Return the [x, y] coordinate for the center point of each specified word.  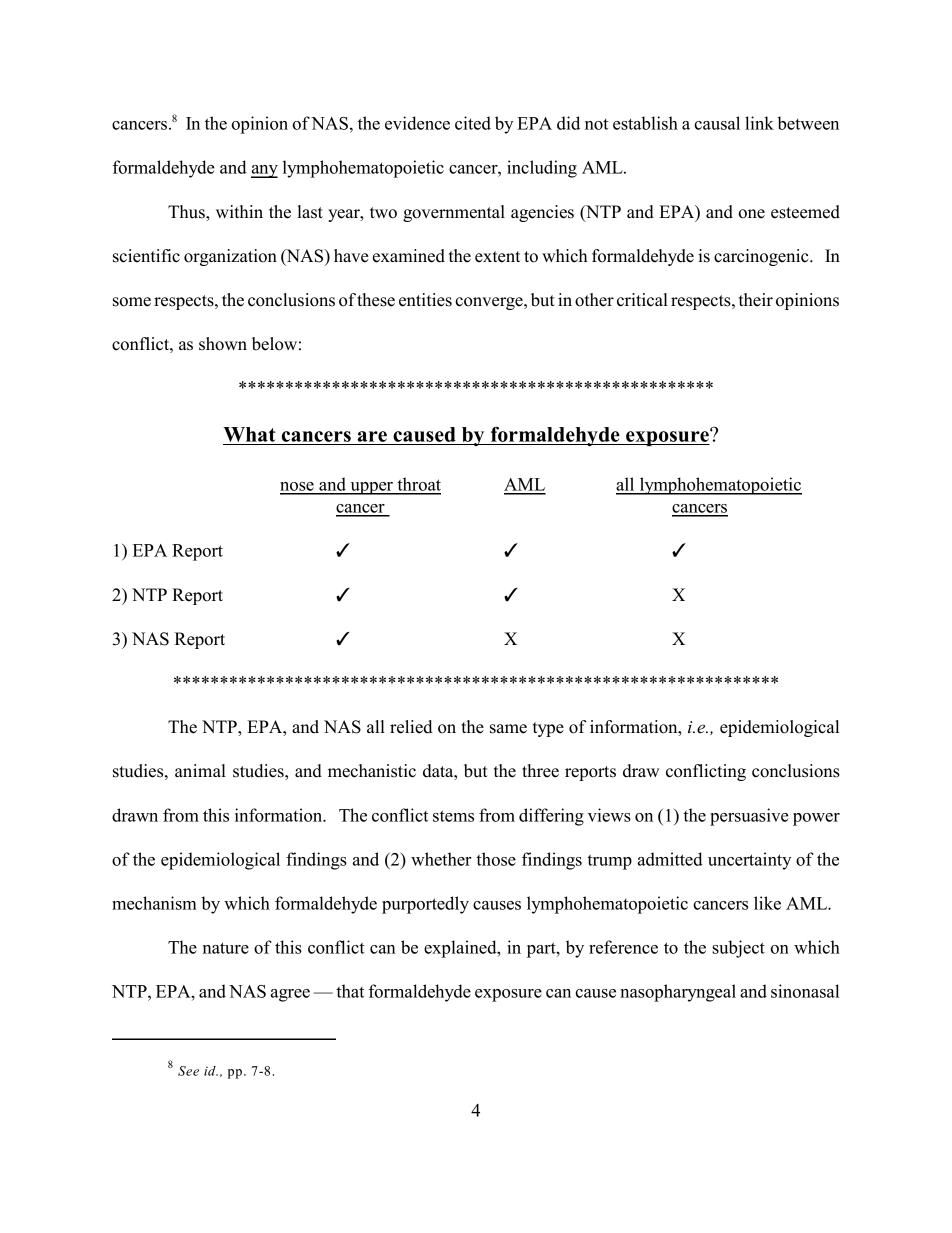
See [188, 1071]
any [264, 171]
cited [473, 123]
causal [717, 123]
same [508, 729]
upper [371, 488]
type [548, 729]
